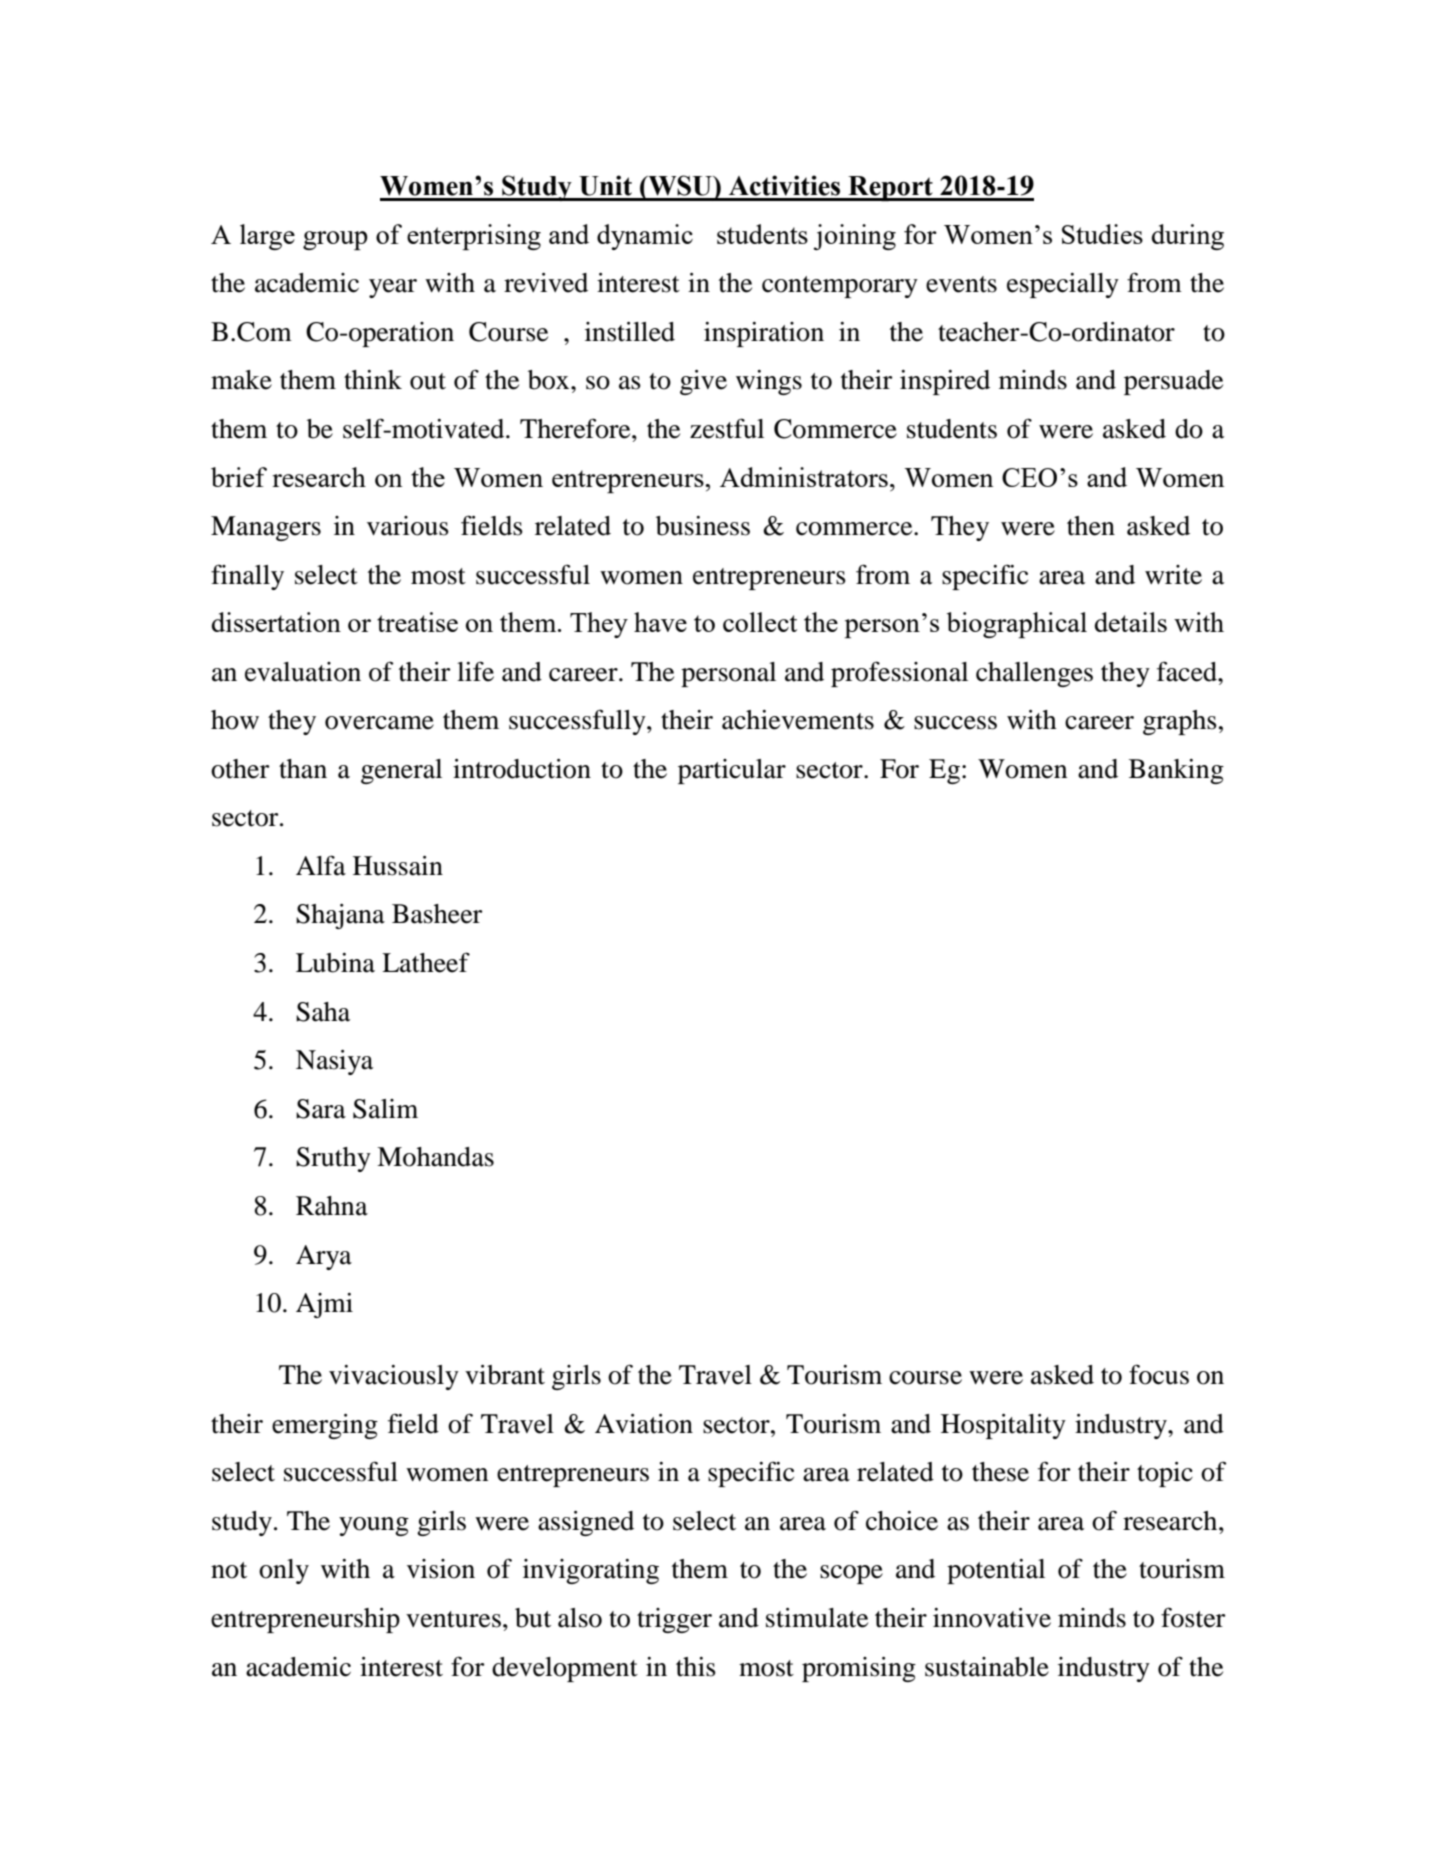 This screenshot has height=1858, width=1436. What do you see at coordinates (284, 1571) in the screenshot?
I see `only` at bounding box center [284, 1571].
